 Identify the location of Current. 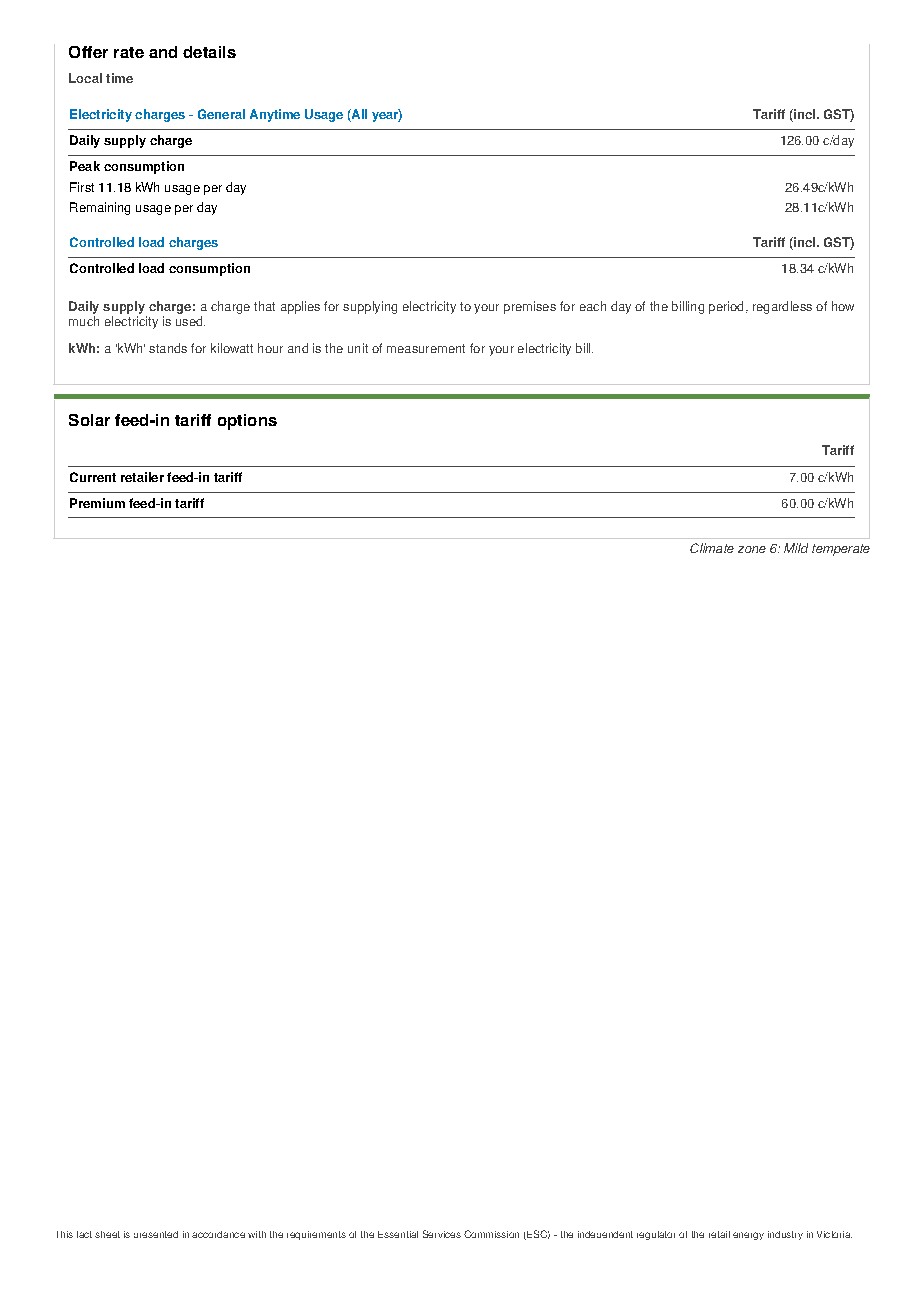
(93, 477).
